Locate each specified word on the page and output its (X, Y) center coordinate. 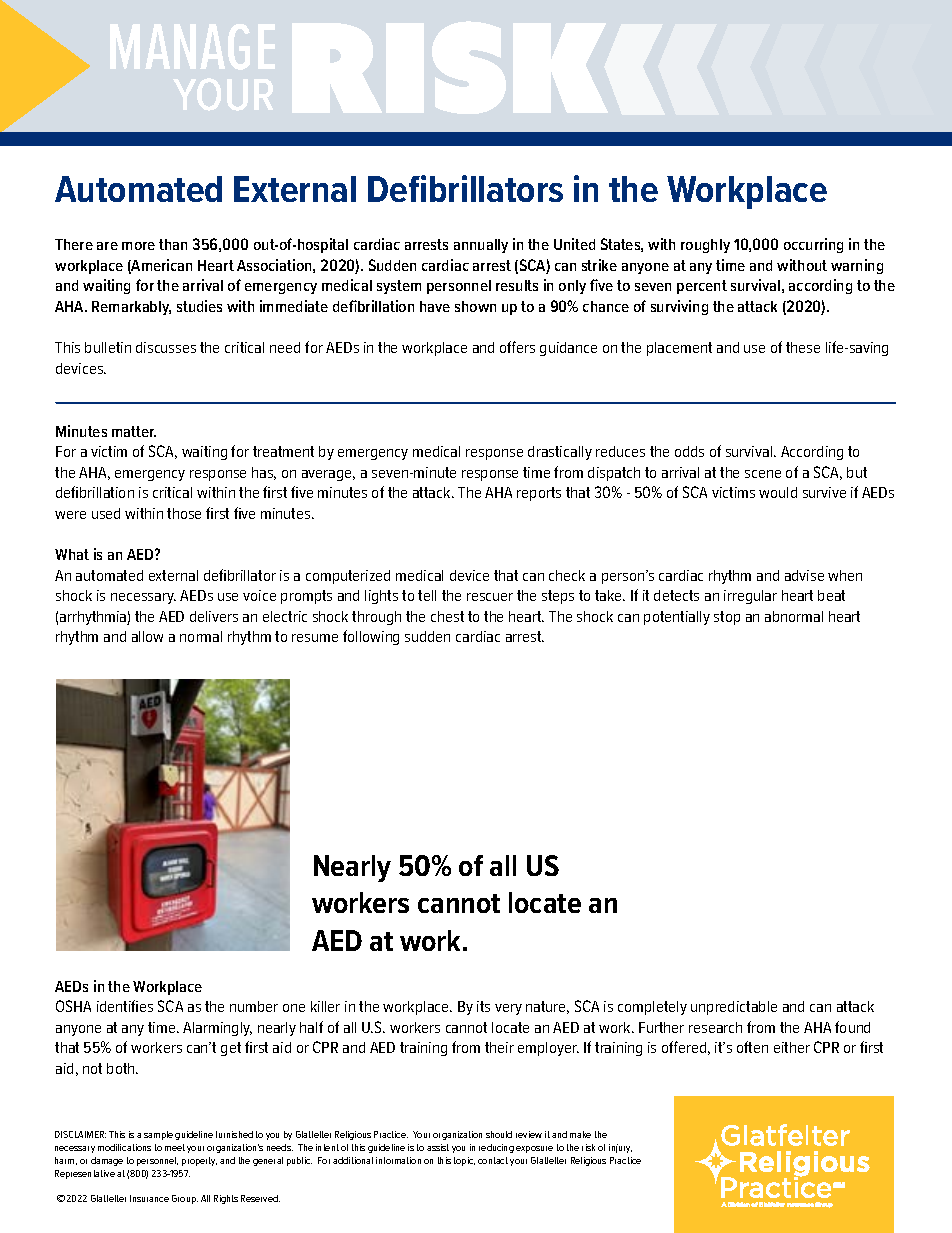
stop (727, 618)
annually (481, 246)
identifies (125, 1006)
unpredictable (734, 1008)
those (184, 513)
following (371, 637)
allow (147, 636)
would (778, 492)
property (199, 1161)
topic (464, 1161)
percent (702, 287)
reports (539, 494)
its (483, 1006)
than (173, 244)
